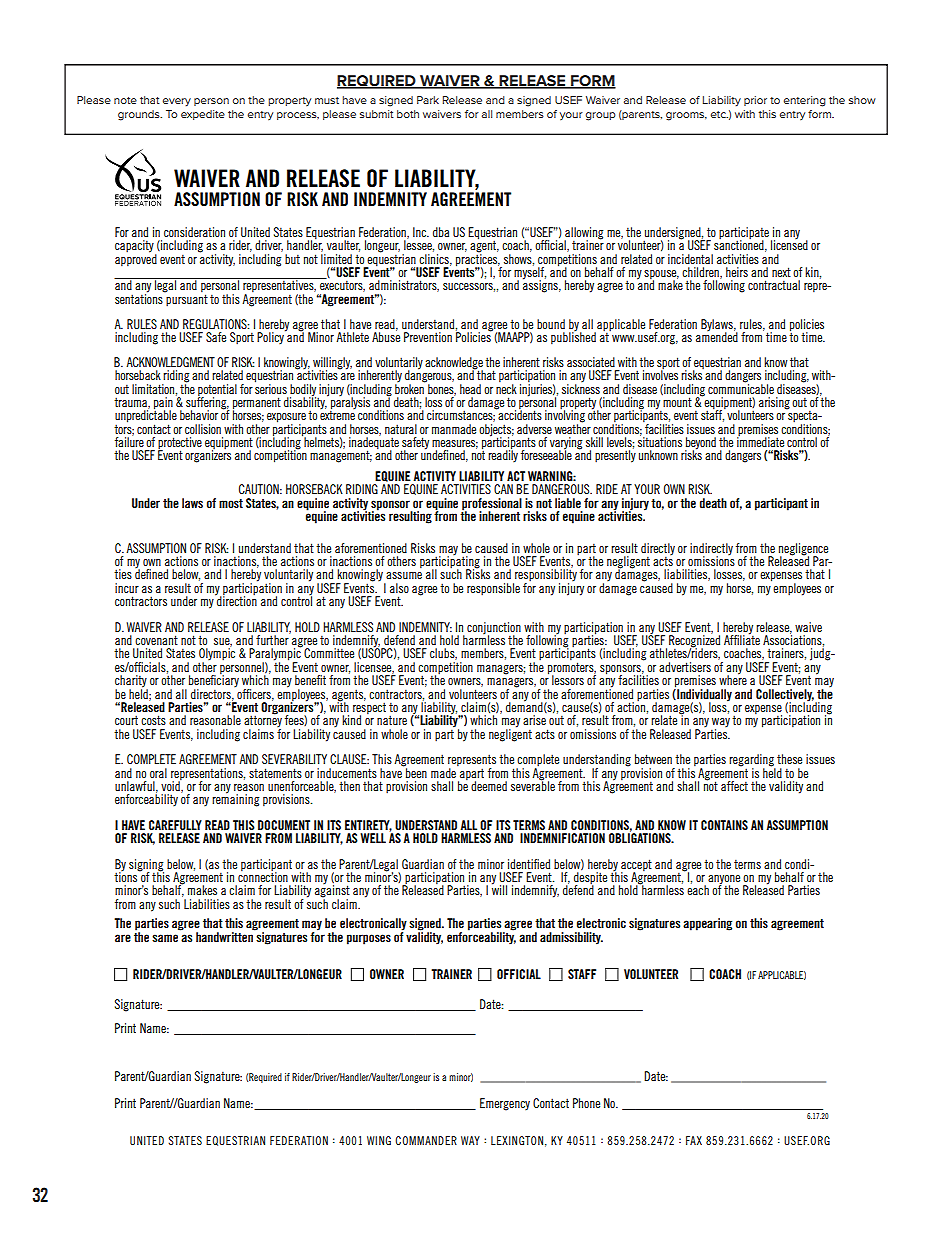  What do you see at coordinates (505, 1104) in the screenshot?
I see `Emergency` at bounding box center [505, 1104].
